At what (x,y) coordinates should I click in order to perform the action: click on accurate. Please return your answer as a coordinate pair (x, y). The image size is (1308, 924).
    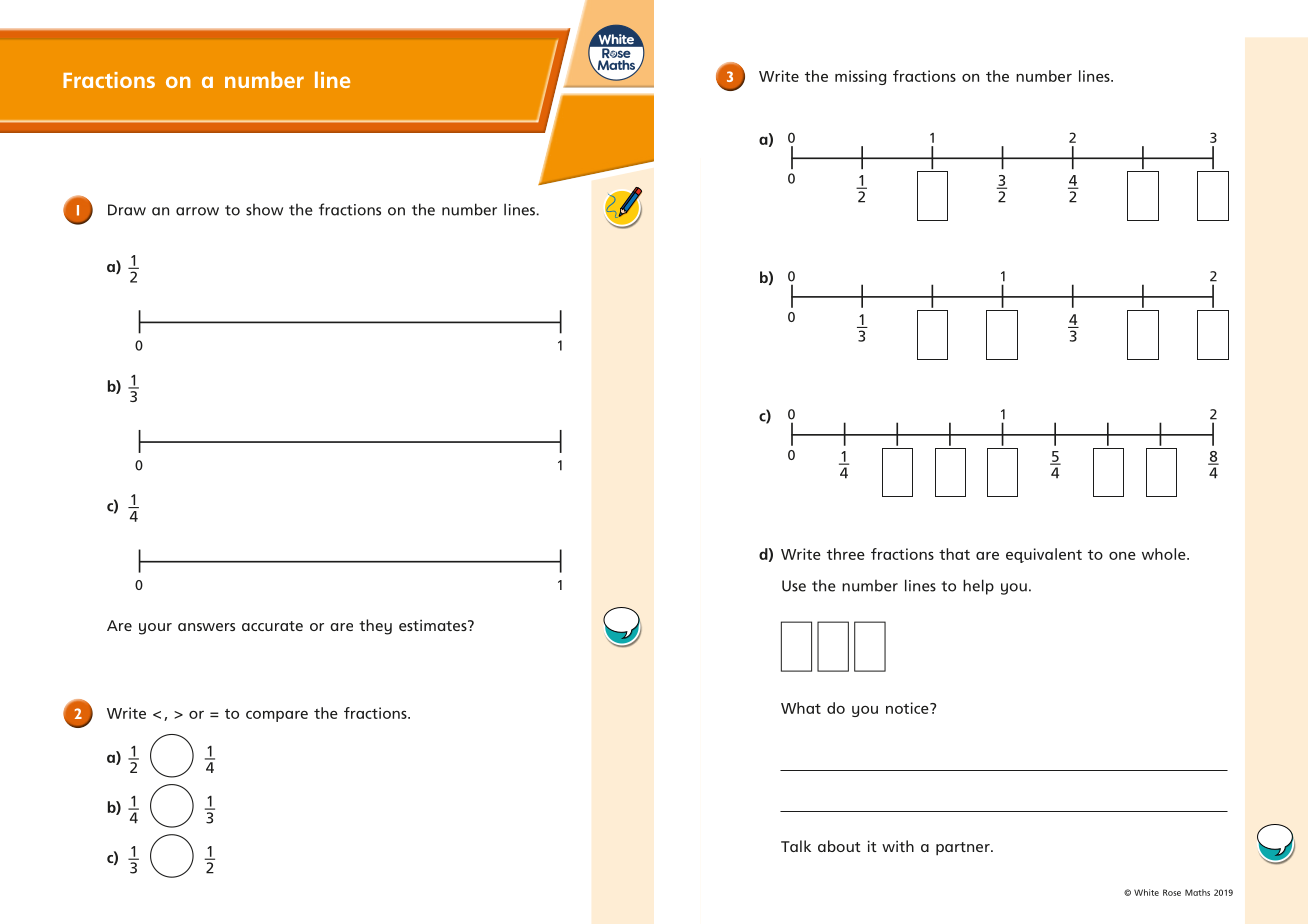
    Looking at the image, I should click on (272, 626).
